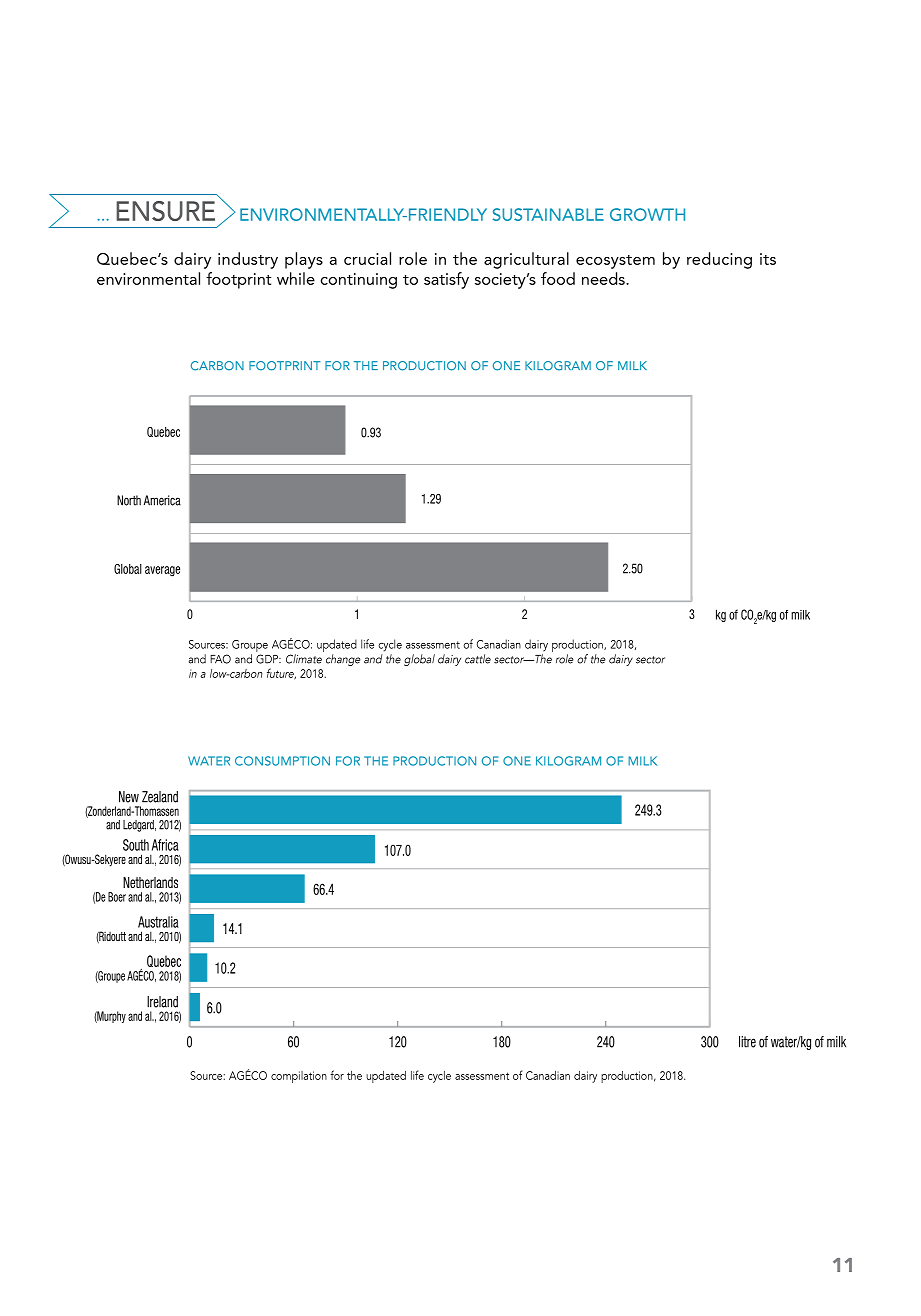 The image size is (921, 1316). Describe the element at coordinates (282, 761) in the page. I see `CONSUMPTION` at that location.
